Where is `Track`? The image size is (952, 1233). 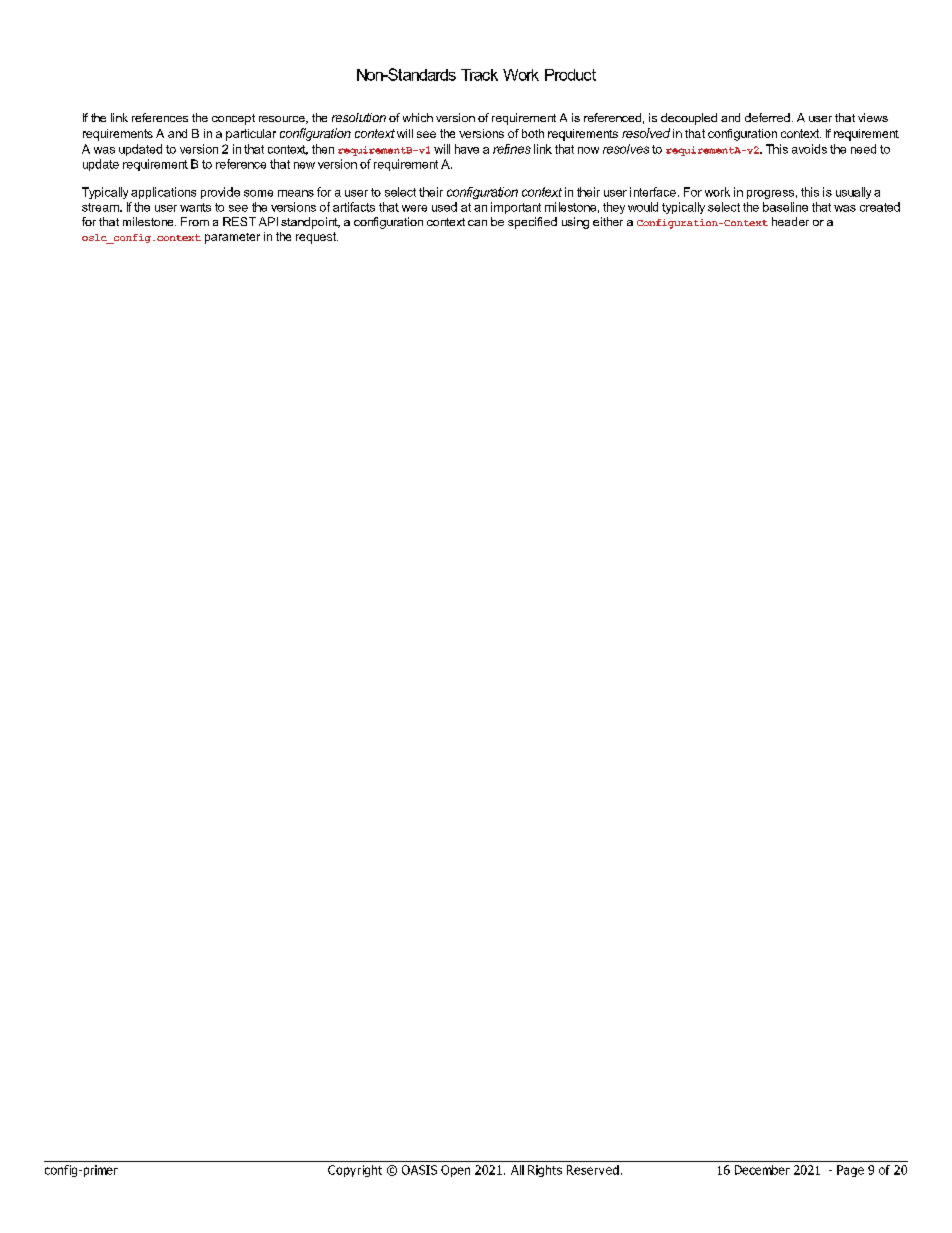 Track is located at coordinates (479, 75).
